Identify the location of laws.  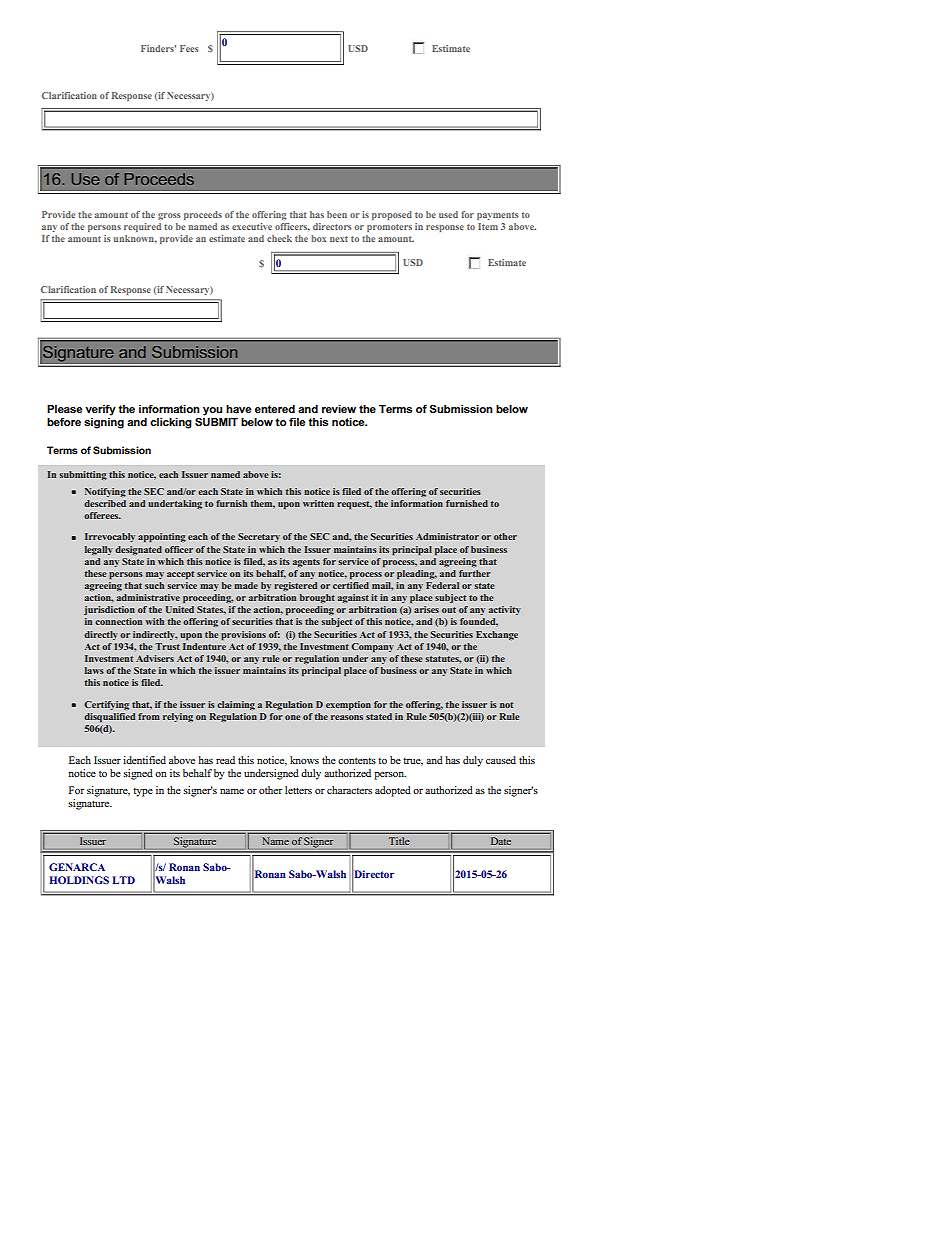
(94, 670).
